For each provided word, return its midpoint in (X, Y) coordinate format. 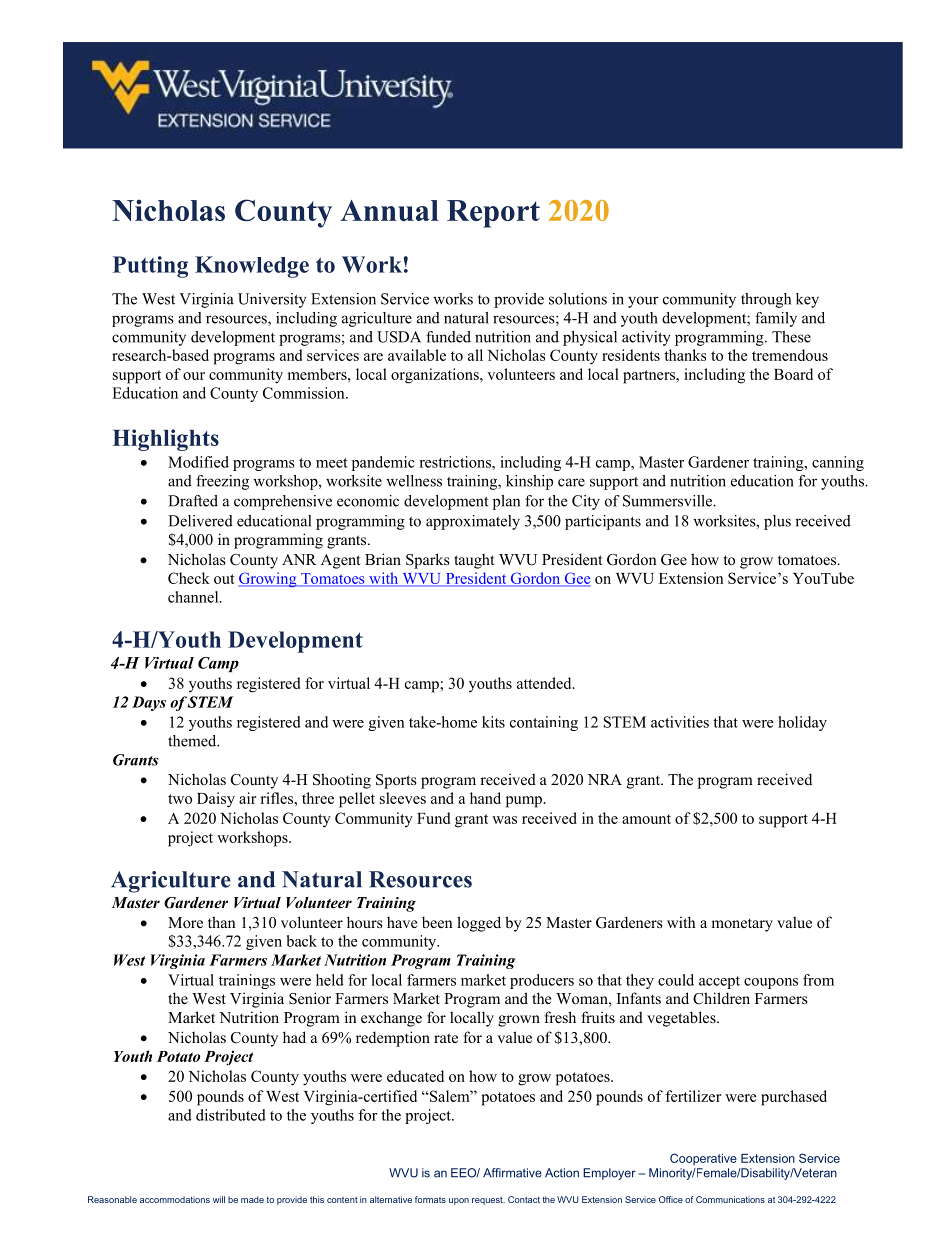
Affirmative (512, 1173)
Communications (730, 1199)
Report (493, 214)
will (219, 1199)
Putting (150, 267)
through (766, 300)
